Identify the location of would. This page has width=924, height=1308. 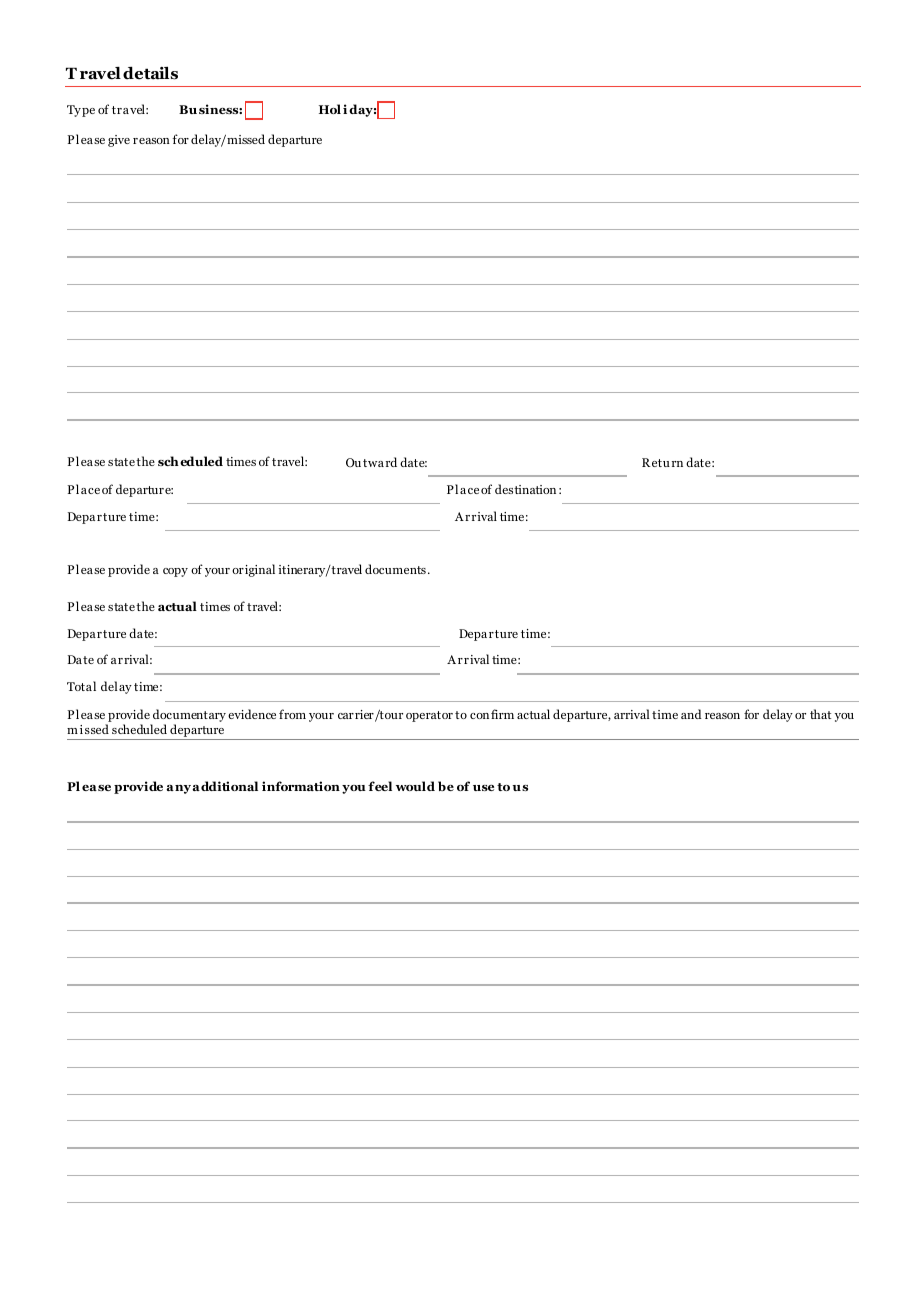
(415, 786).
